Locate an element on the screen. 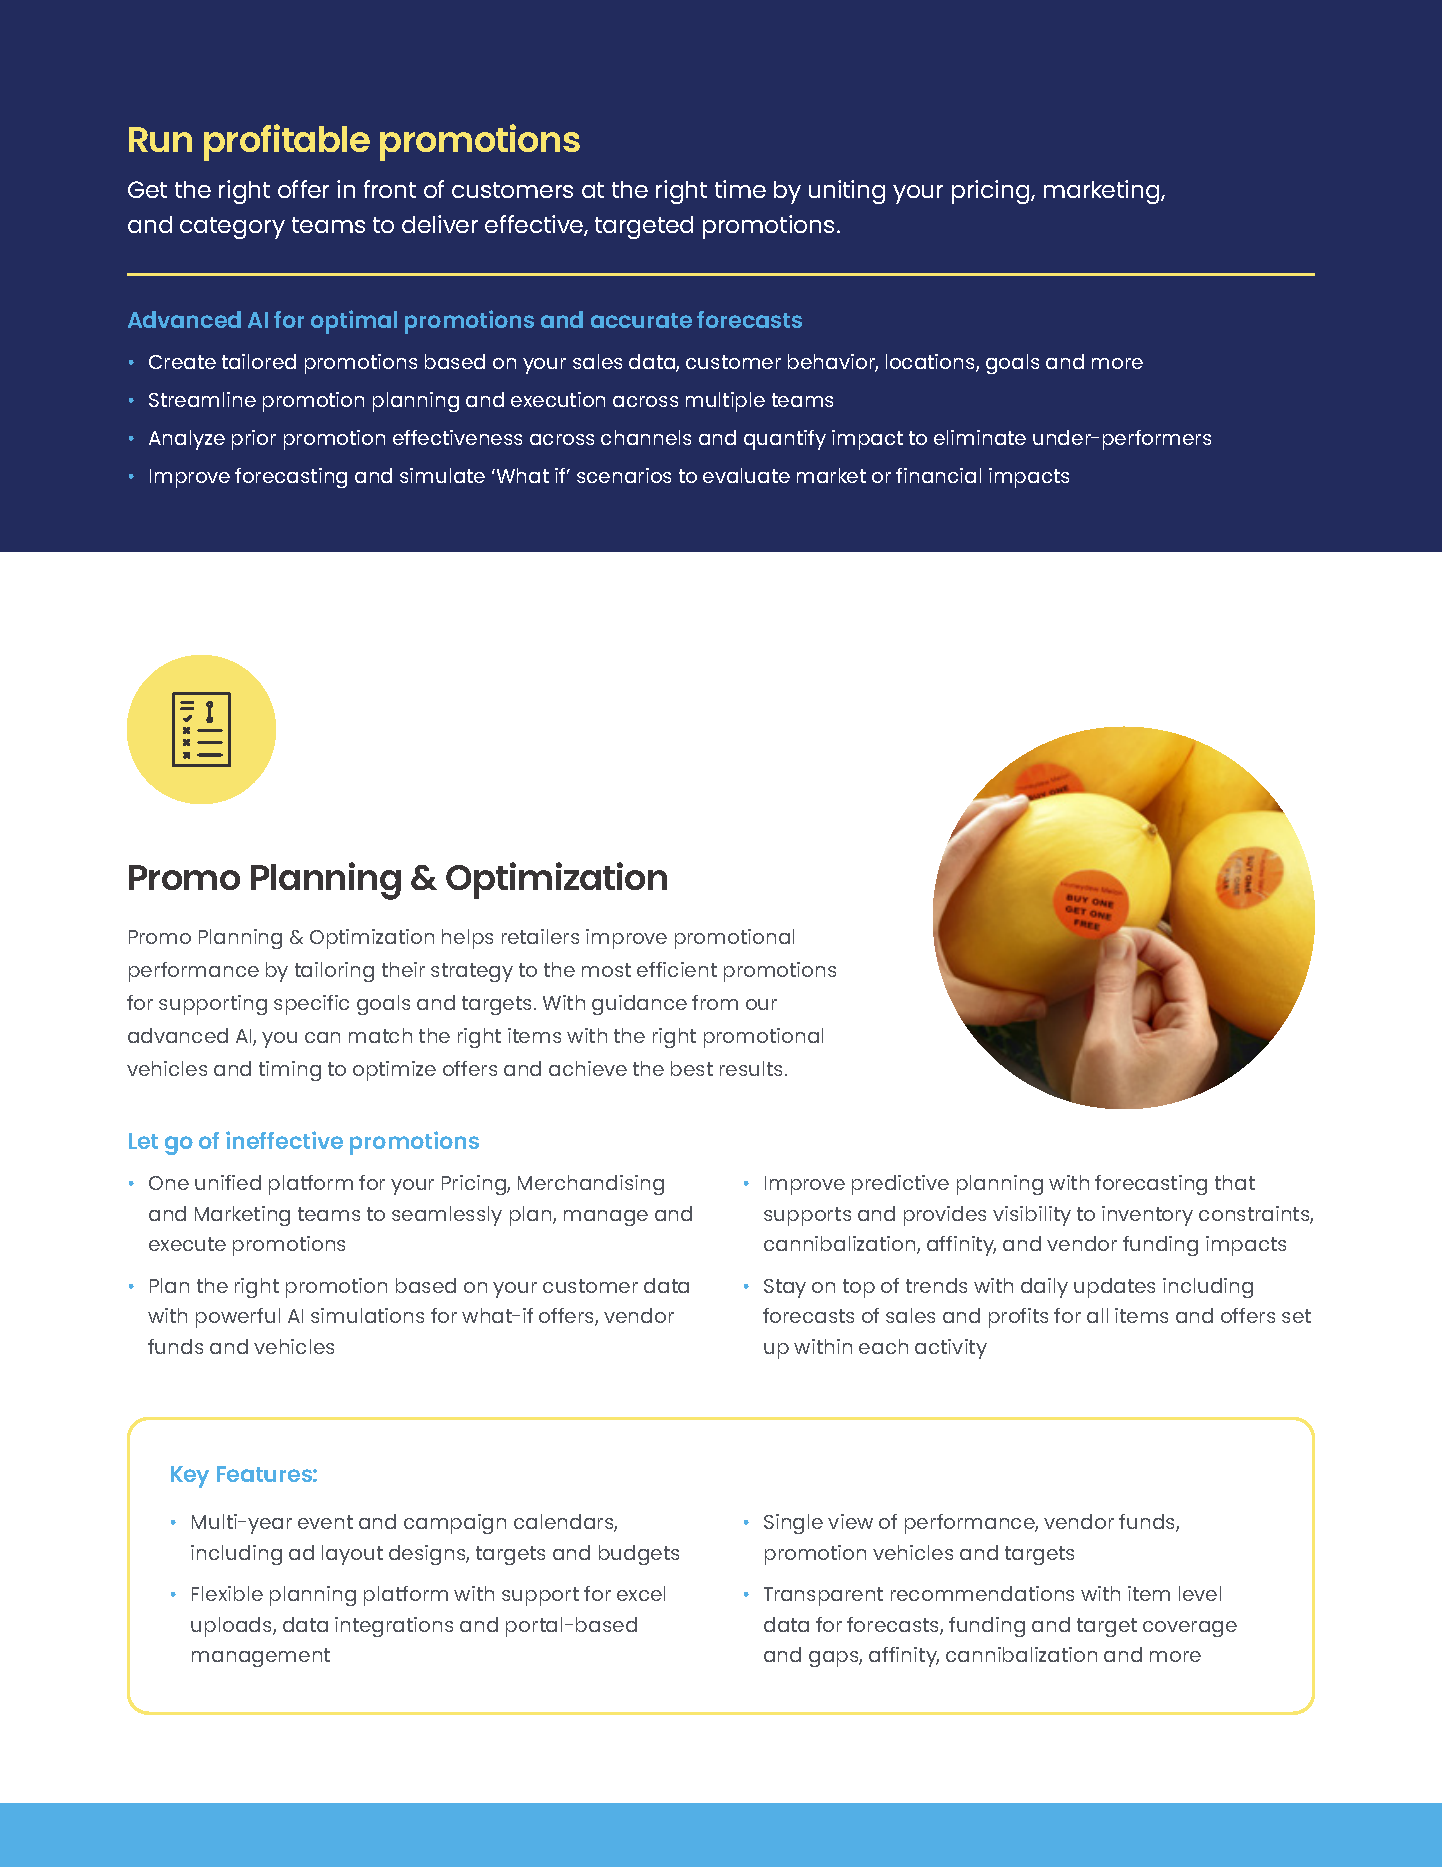 The image size is (1442, 1867). time is located at coordinates (740, 189).
